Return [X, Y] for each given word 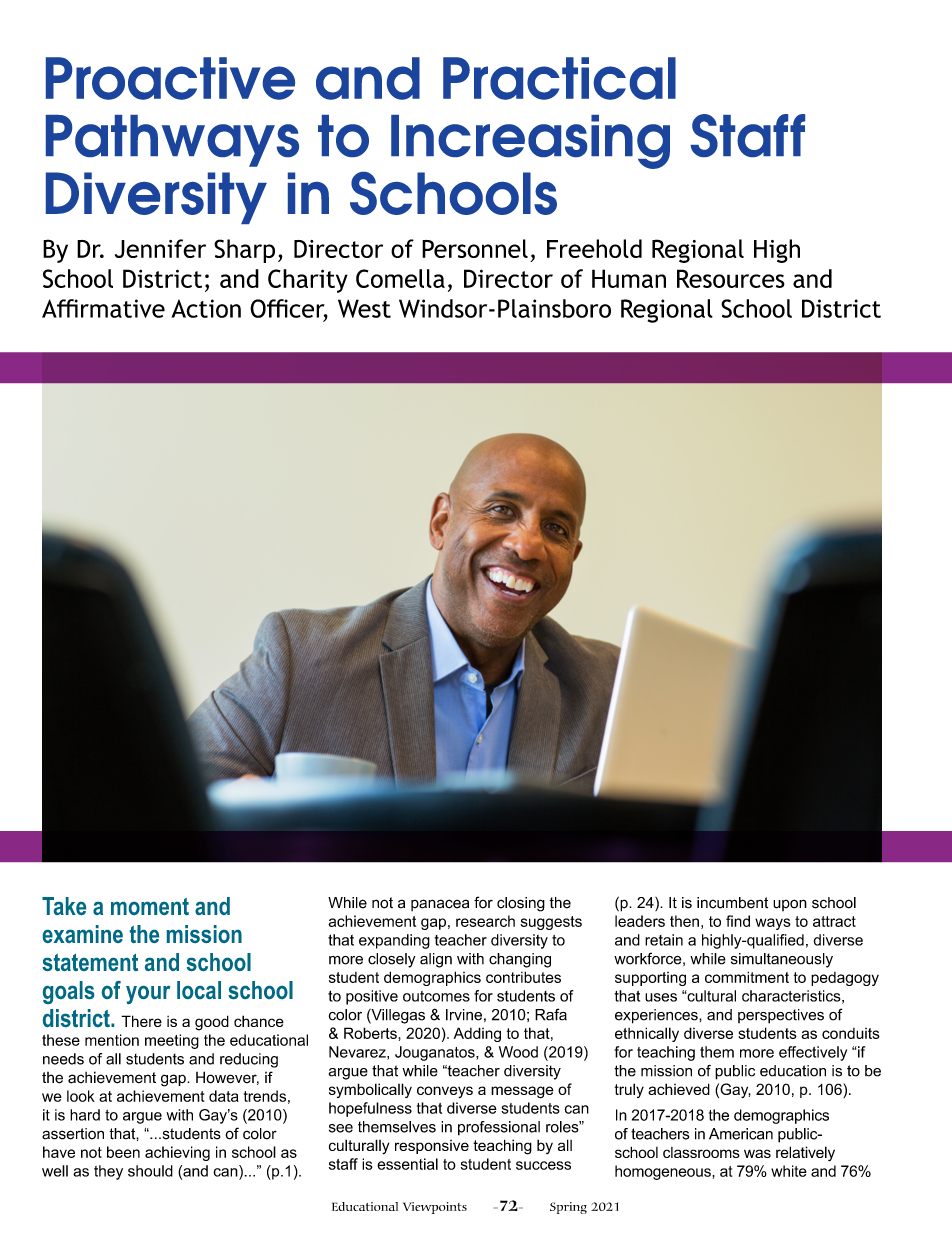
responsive [432, 1147]
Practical [559, 78]
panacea [440, 905]
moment [150, 906]
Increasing [530, 142]
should [150, 1171]
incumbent [732, 903]
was [757, 1153]
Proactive [170, 78]
